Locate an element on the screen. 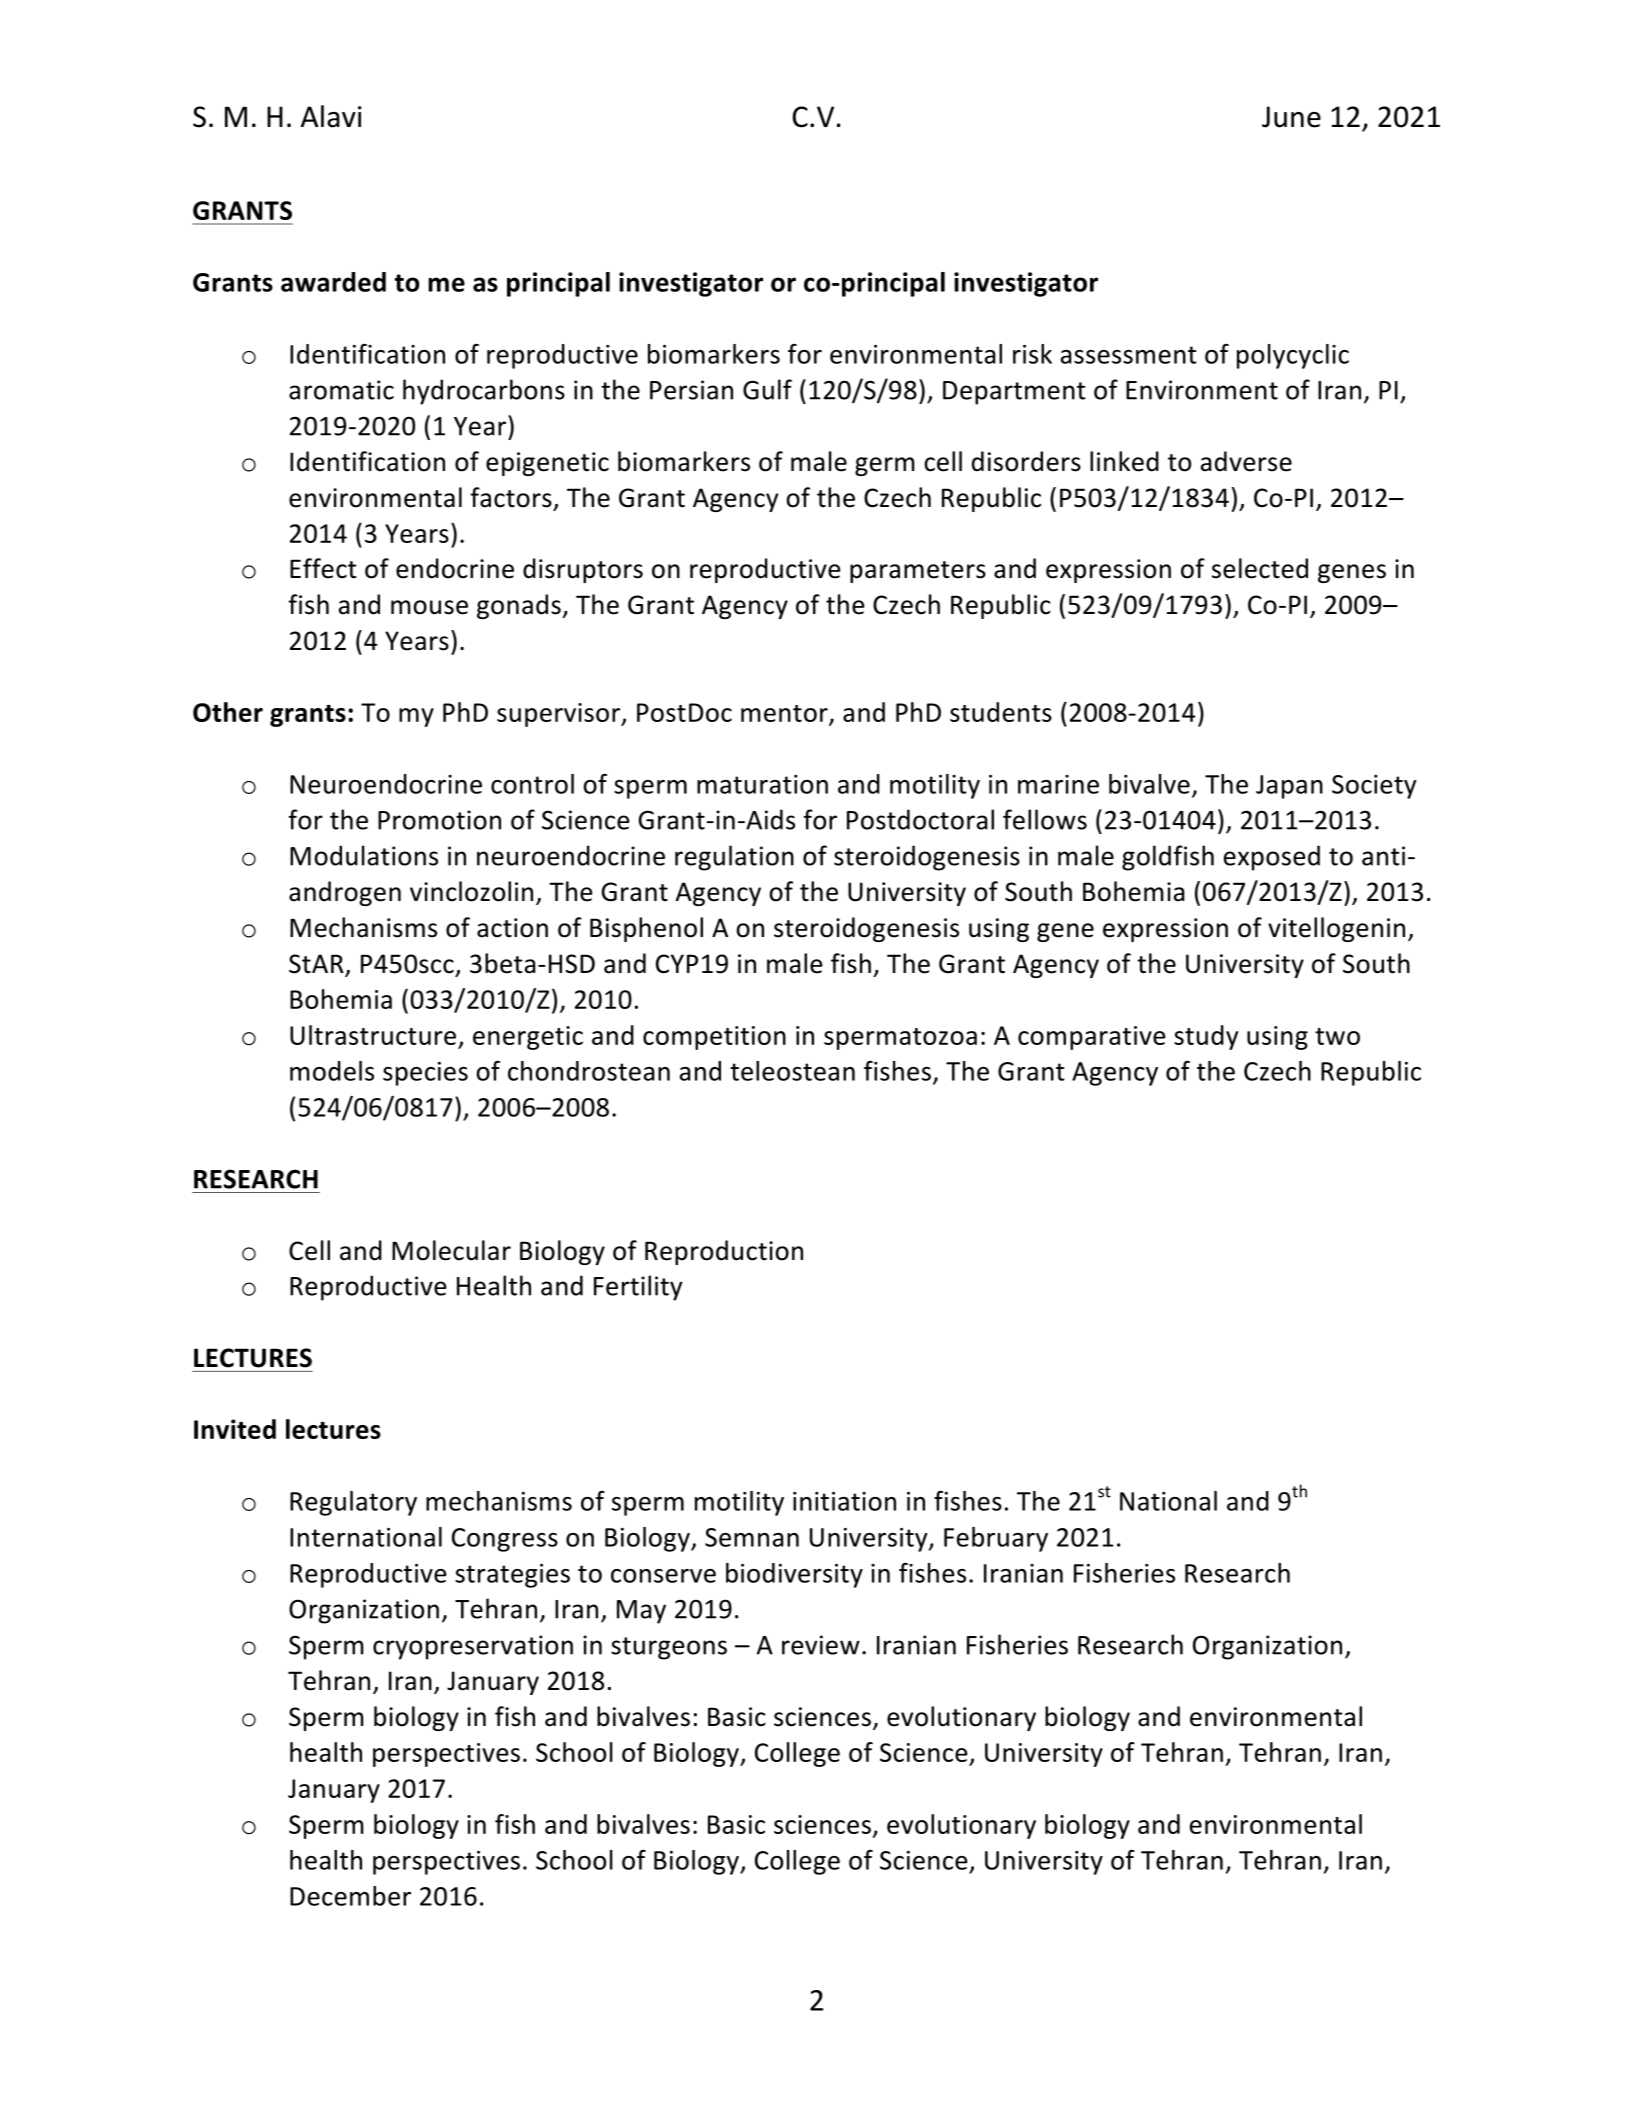 This screenshot has height=2115, width=1634. study is located at coordinates (1206, 1037).
